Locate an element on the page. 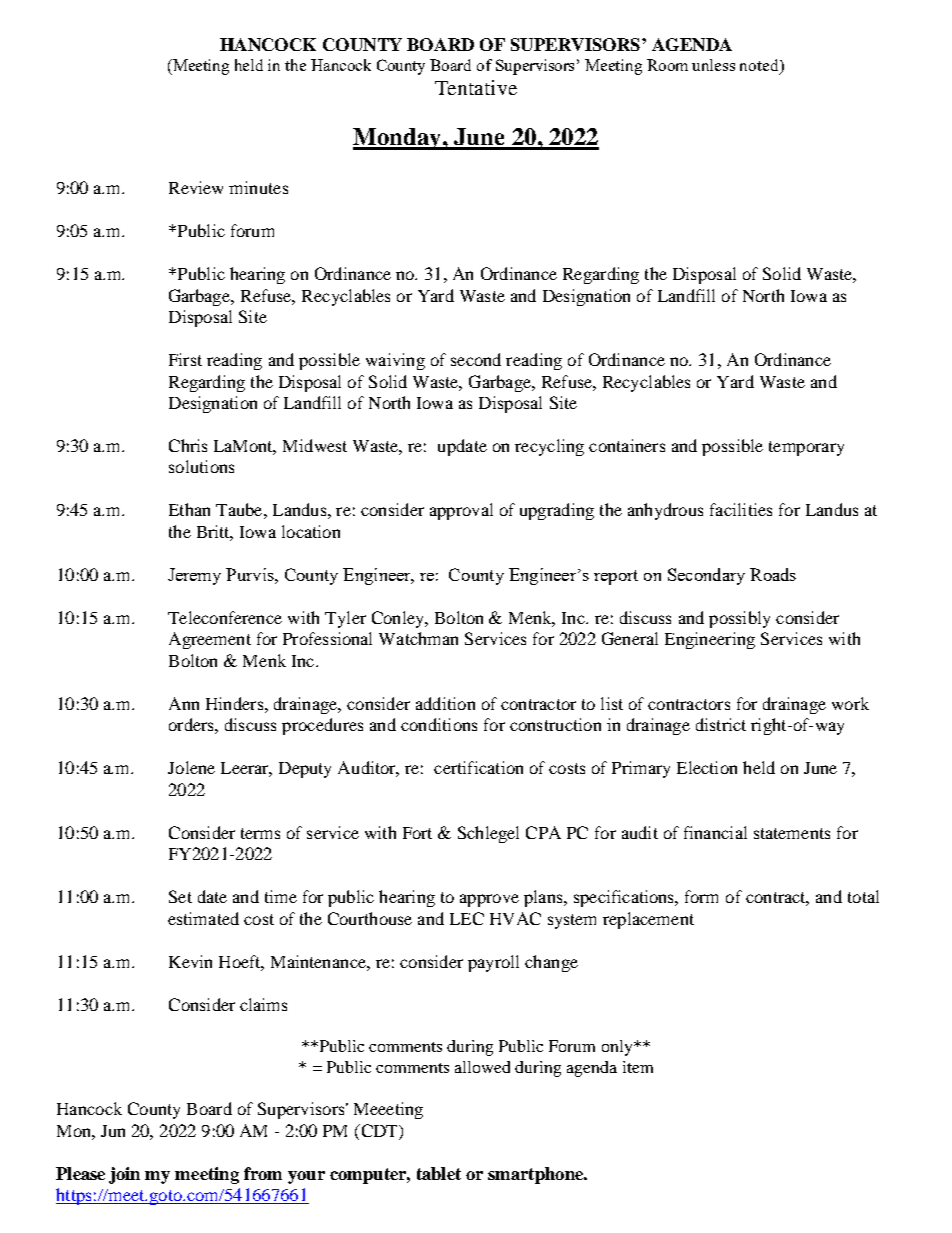 This page has width=952, height=1233. smartphone is located at coordinates (537, 1175).
